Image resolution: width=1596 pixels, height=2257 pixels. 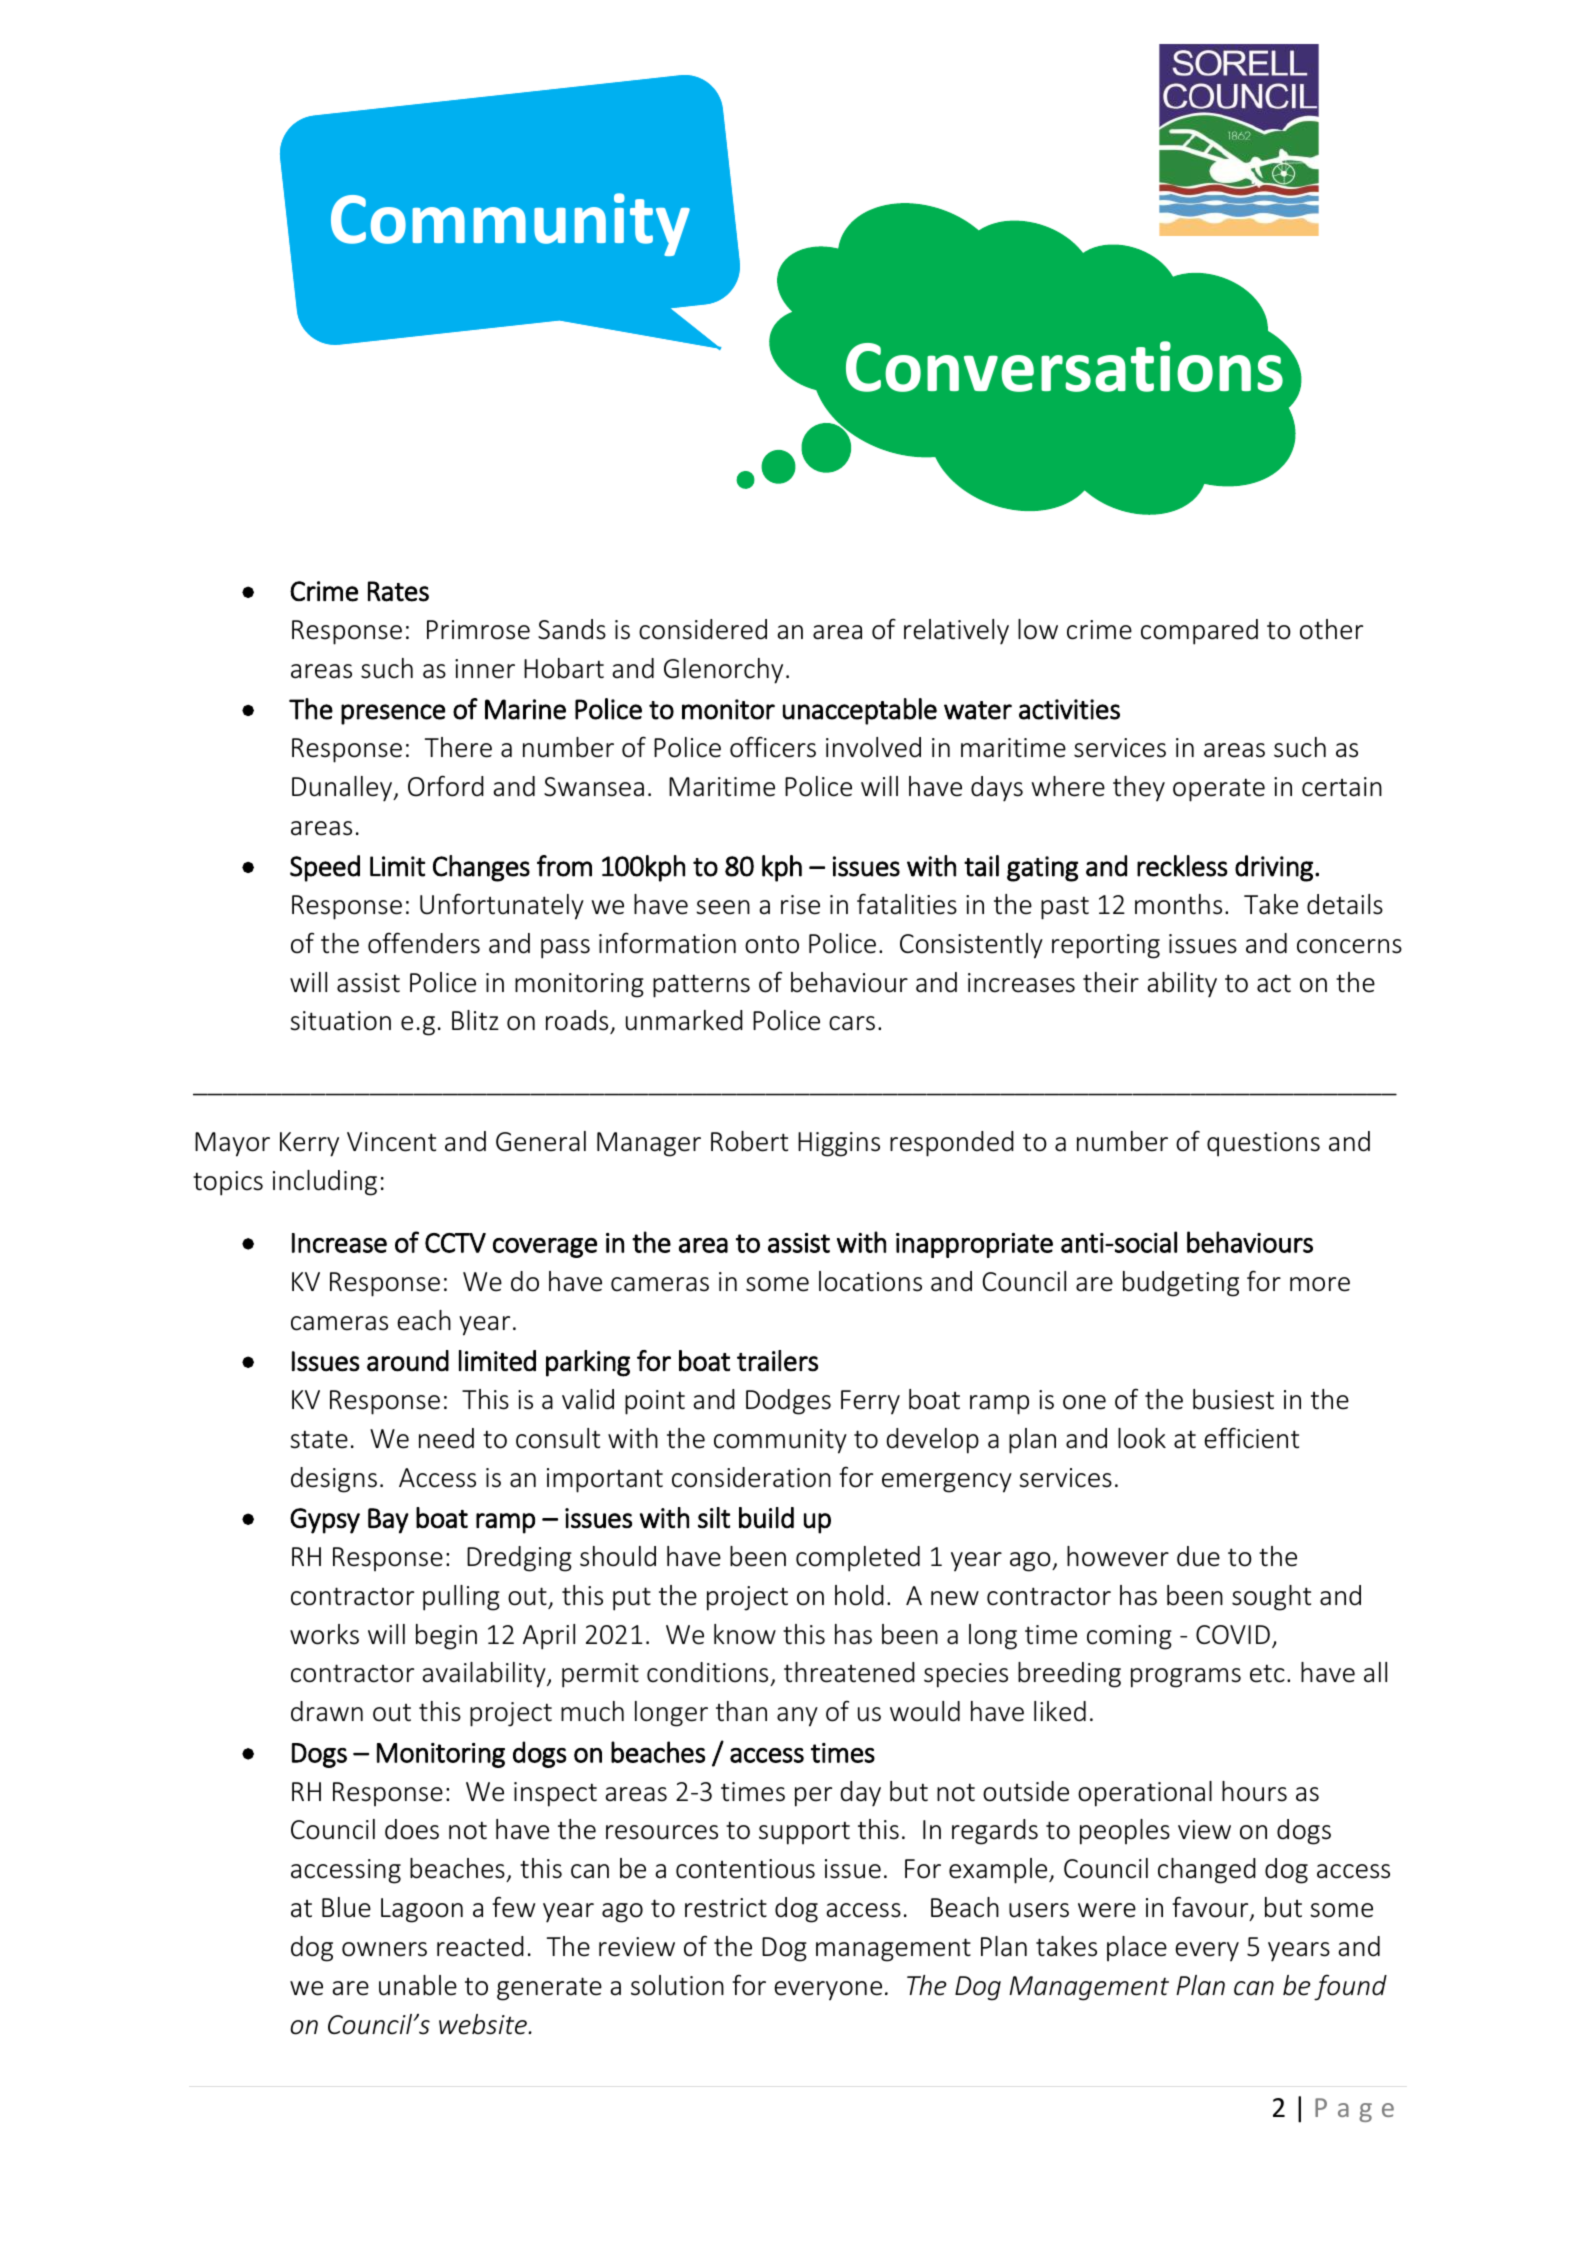 I want to click on Rates, so click(x=398, y=591).
